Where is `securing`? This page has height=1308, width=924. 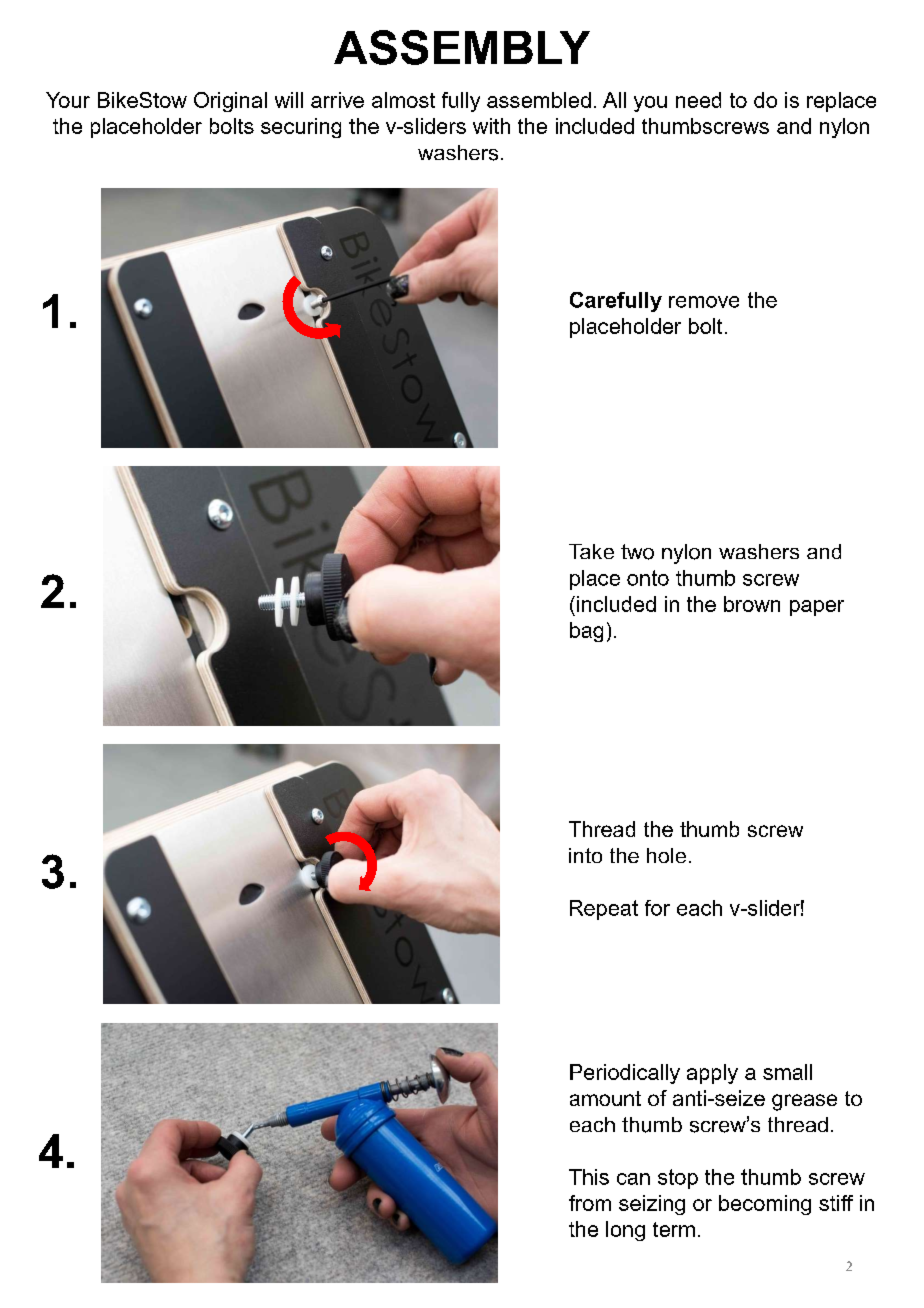 securing is located at coordinates (301, 128).
